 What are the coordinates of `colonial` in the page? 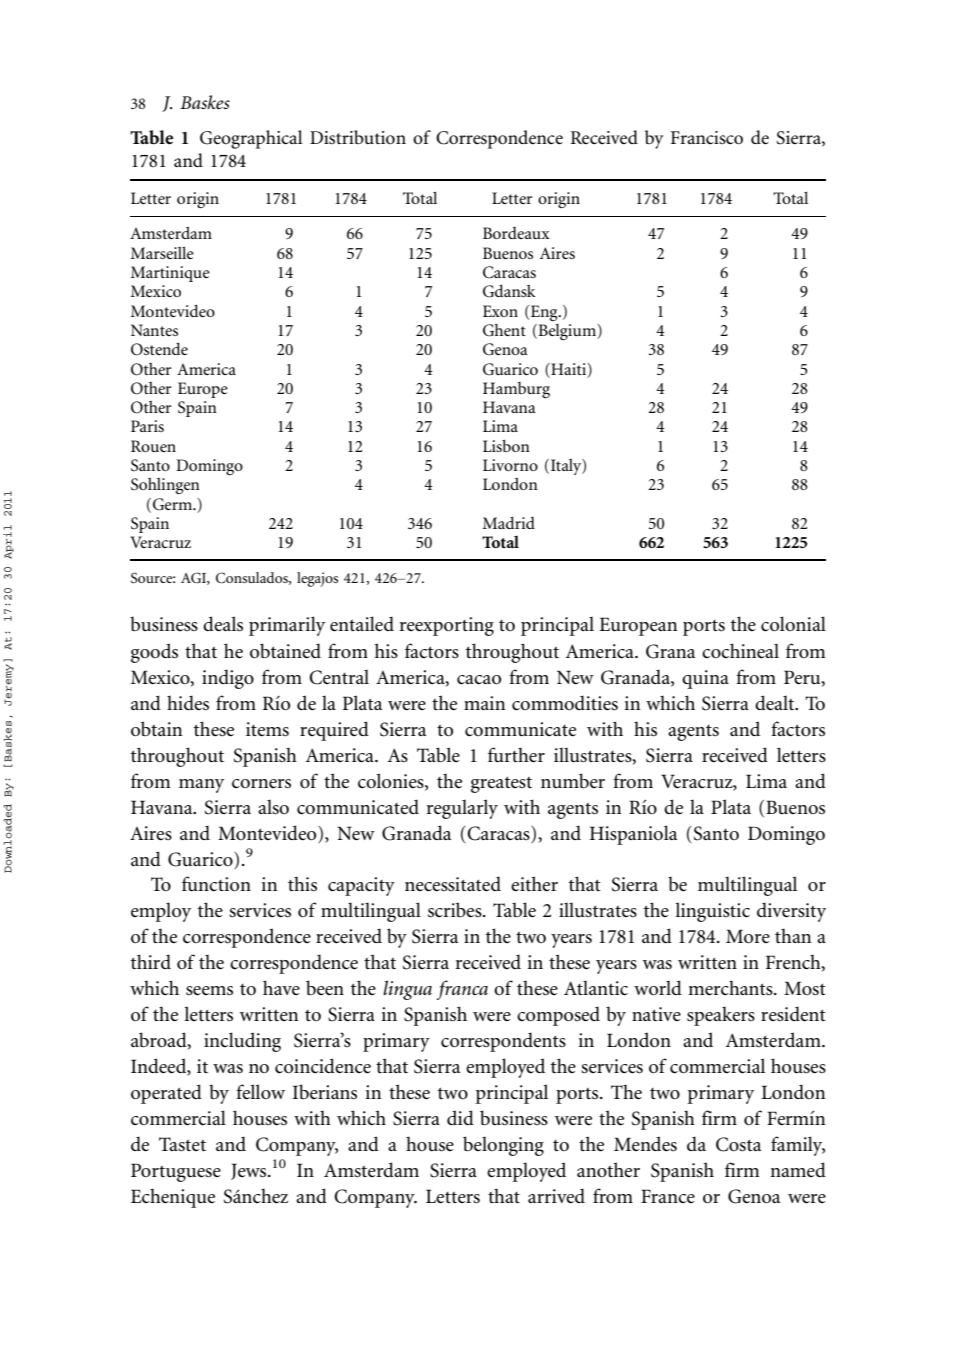 It's located at (793, 624).
